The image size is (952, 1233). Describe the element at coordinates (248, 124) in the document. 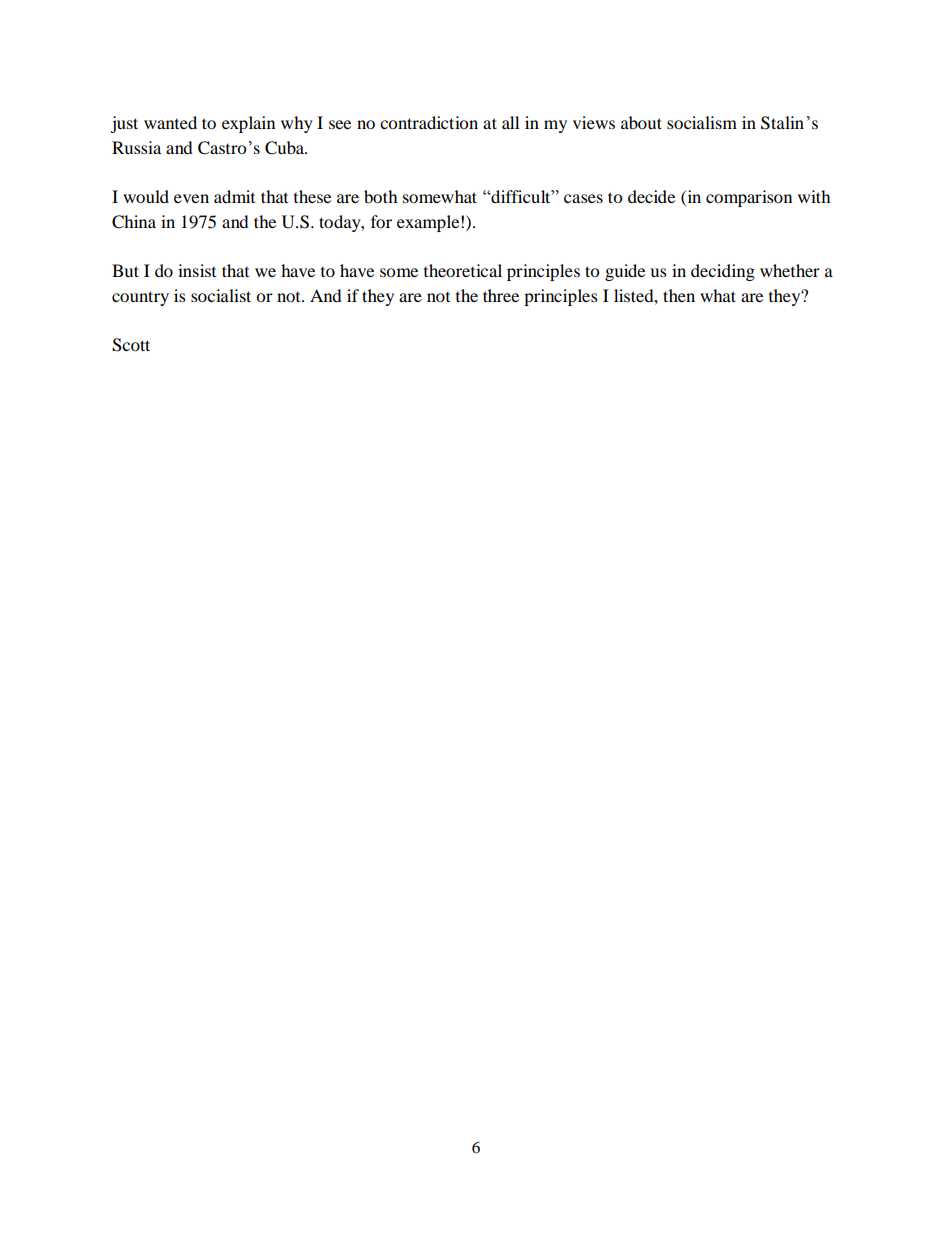

I see `explain` at that location.
